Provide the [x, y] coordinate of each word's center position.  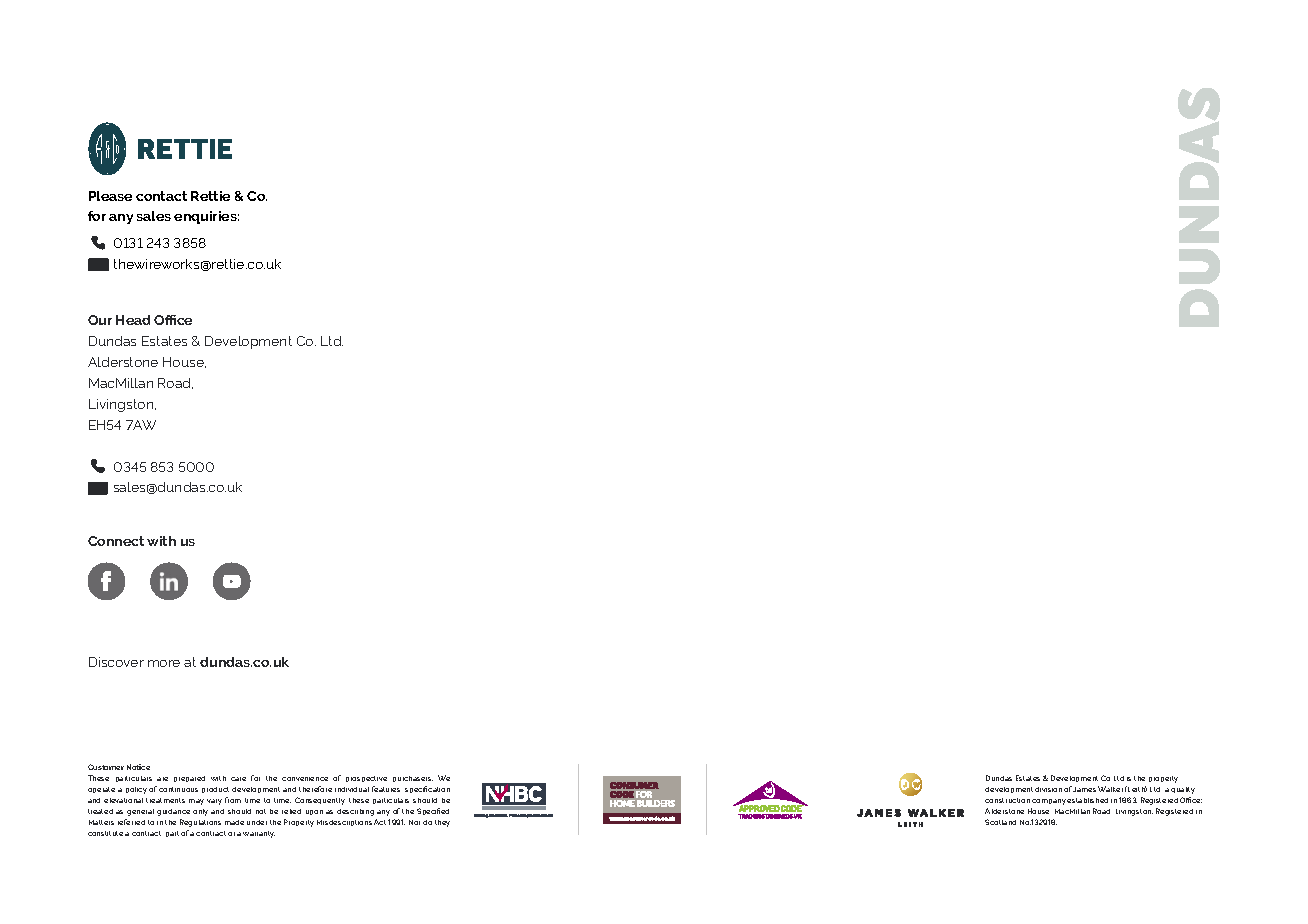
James [1084, 789]
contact [161, 196]
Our [100, 320]
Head [133, 320]
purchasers [413, 779]
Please [110, 196]
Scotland [1000, 822]
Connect [116, 541]
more [164, 663]
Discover [116, 662]
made [234, 822]
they [442, 823]
